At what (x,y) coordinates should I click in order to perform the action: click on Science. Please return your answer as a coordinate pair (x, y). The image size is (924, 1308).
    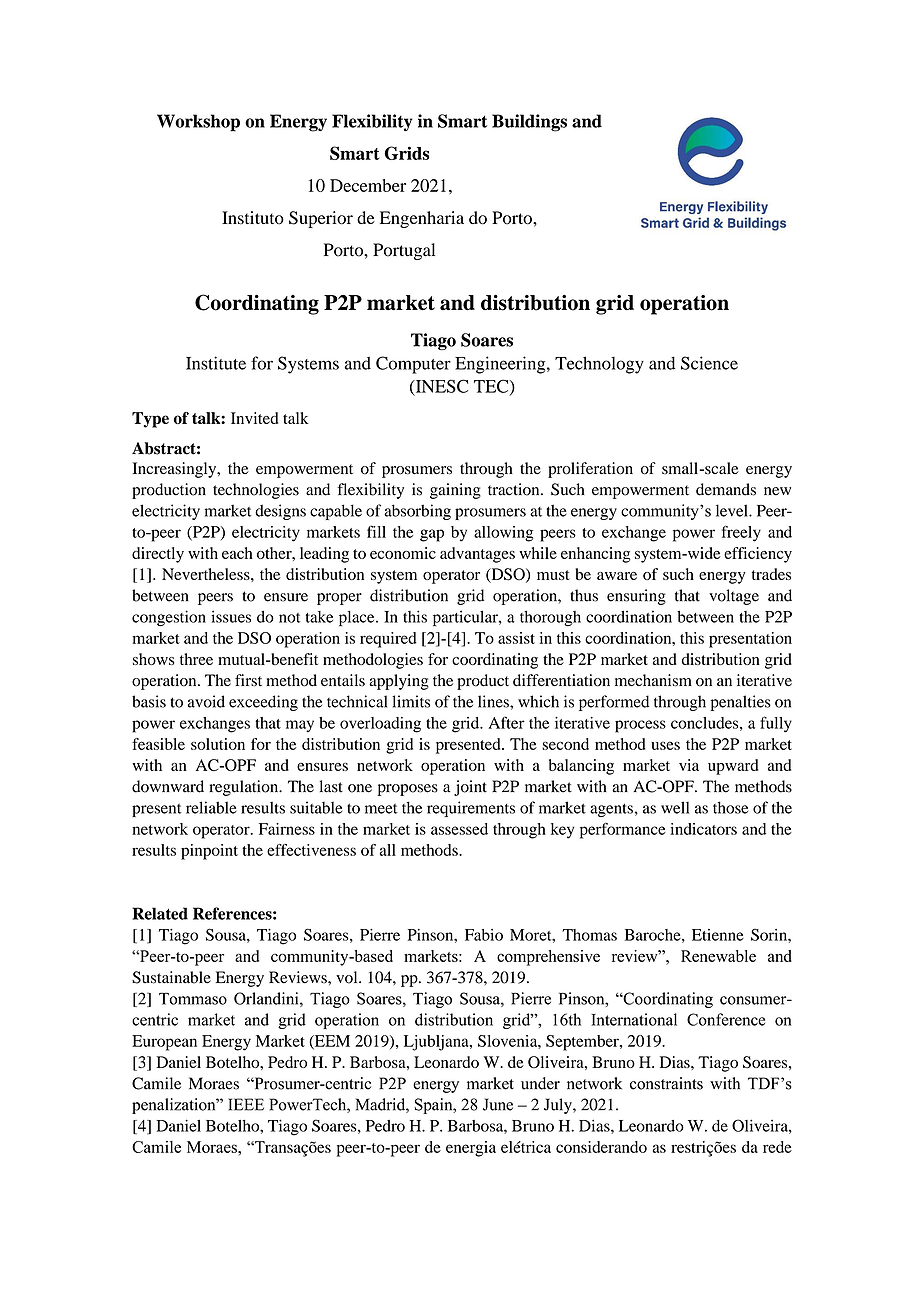
    Looking at the image, I should click on (709, 363).
